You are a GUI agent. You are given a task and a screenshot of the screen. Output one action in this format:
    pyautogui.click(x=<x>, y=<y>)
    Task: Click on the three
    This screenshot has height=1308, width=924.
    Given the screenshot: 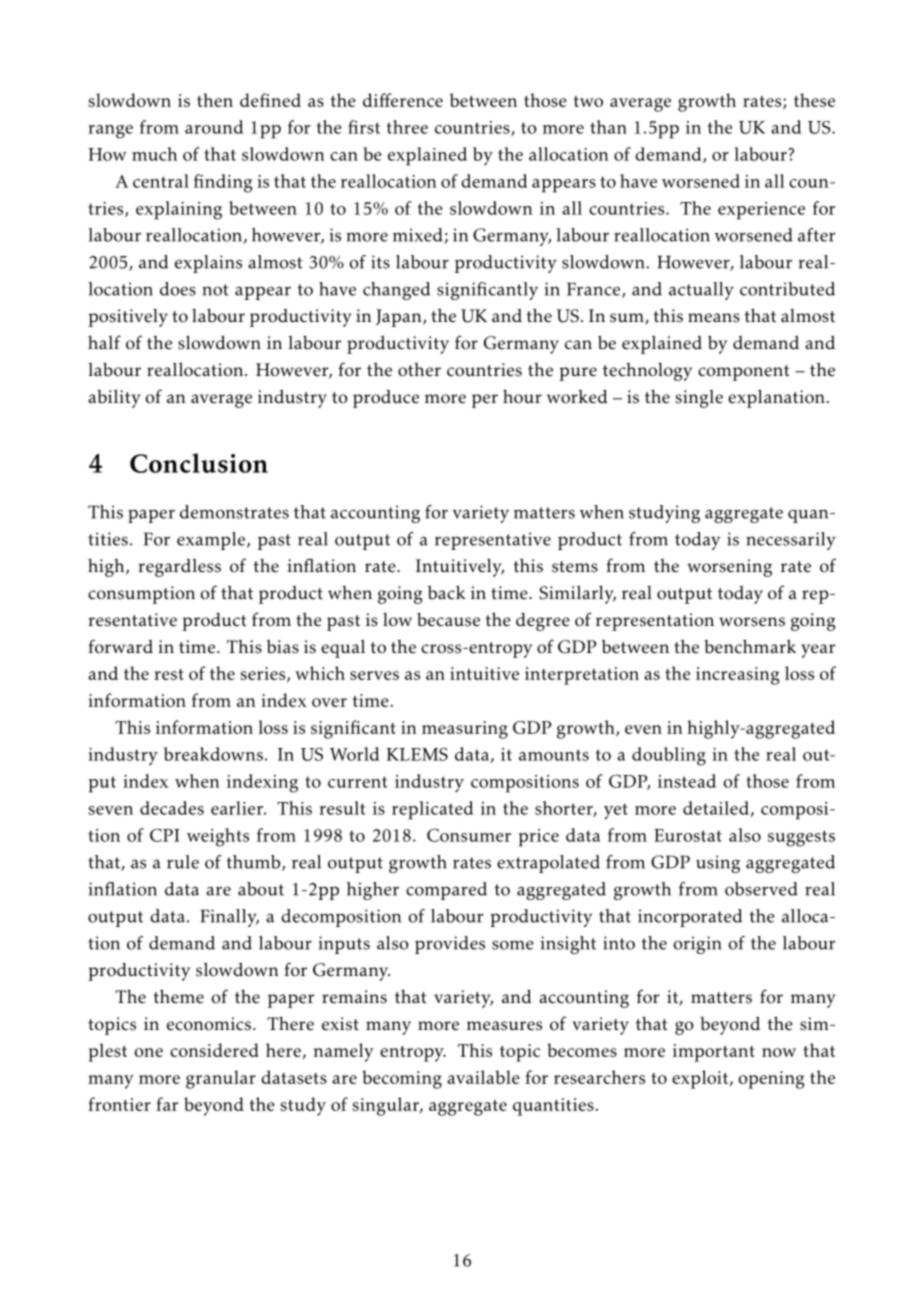 What is the action you would take?
    pyautogui.click(x=407, y=127)
